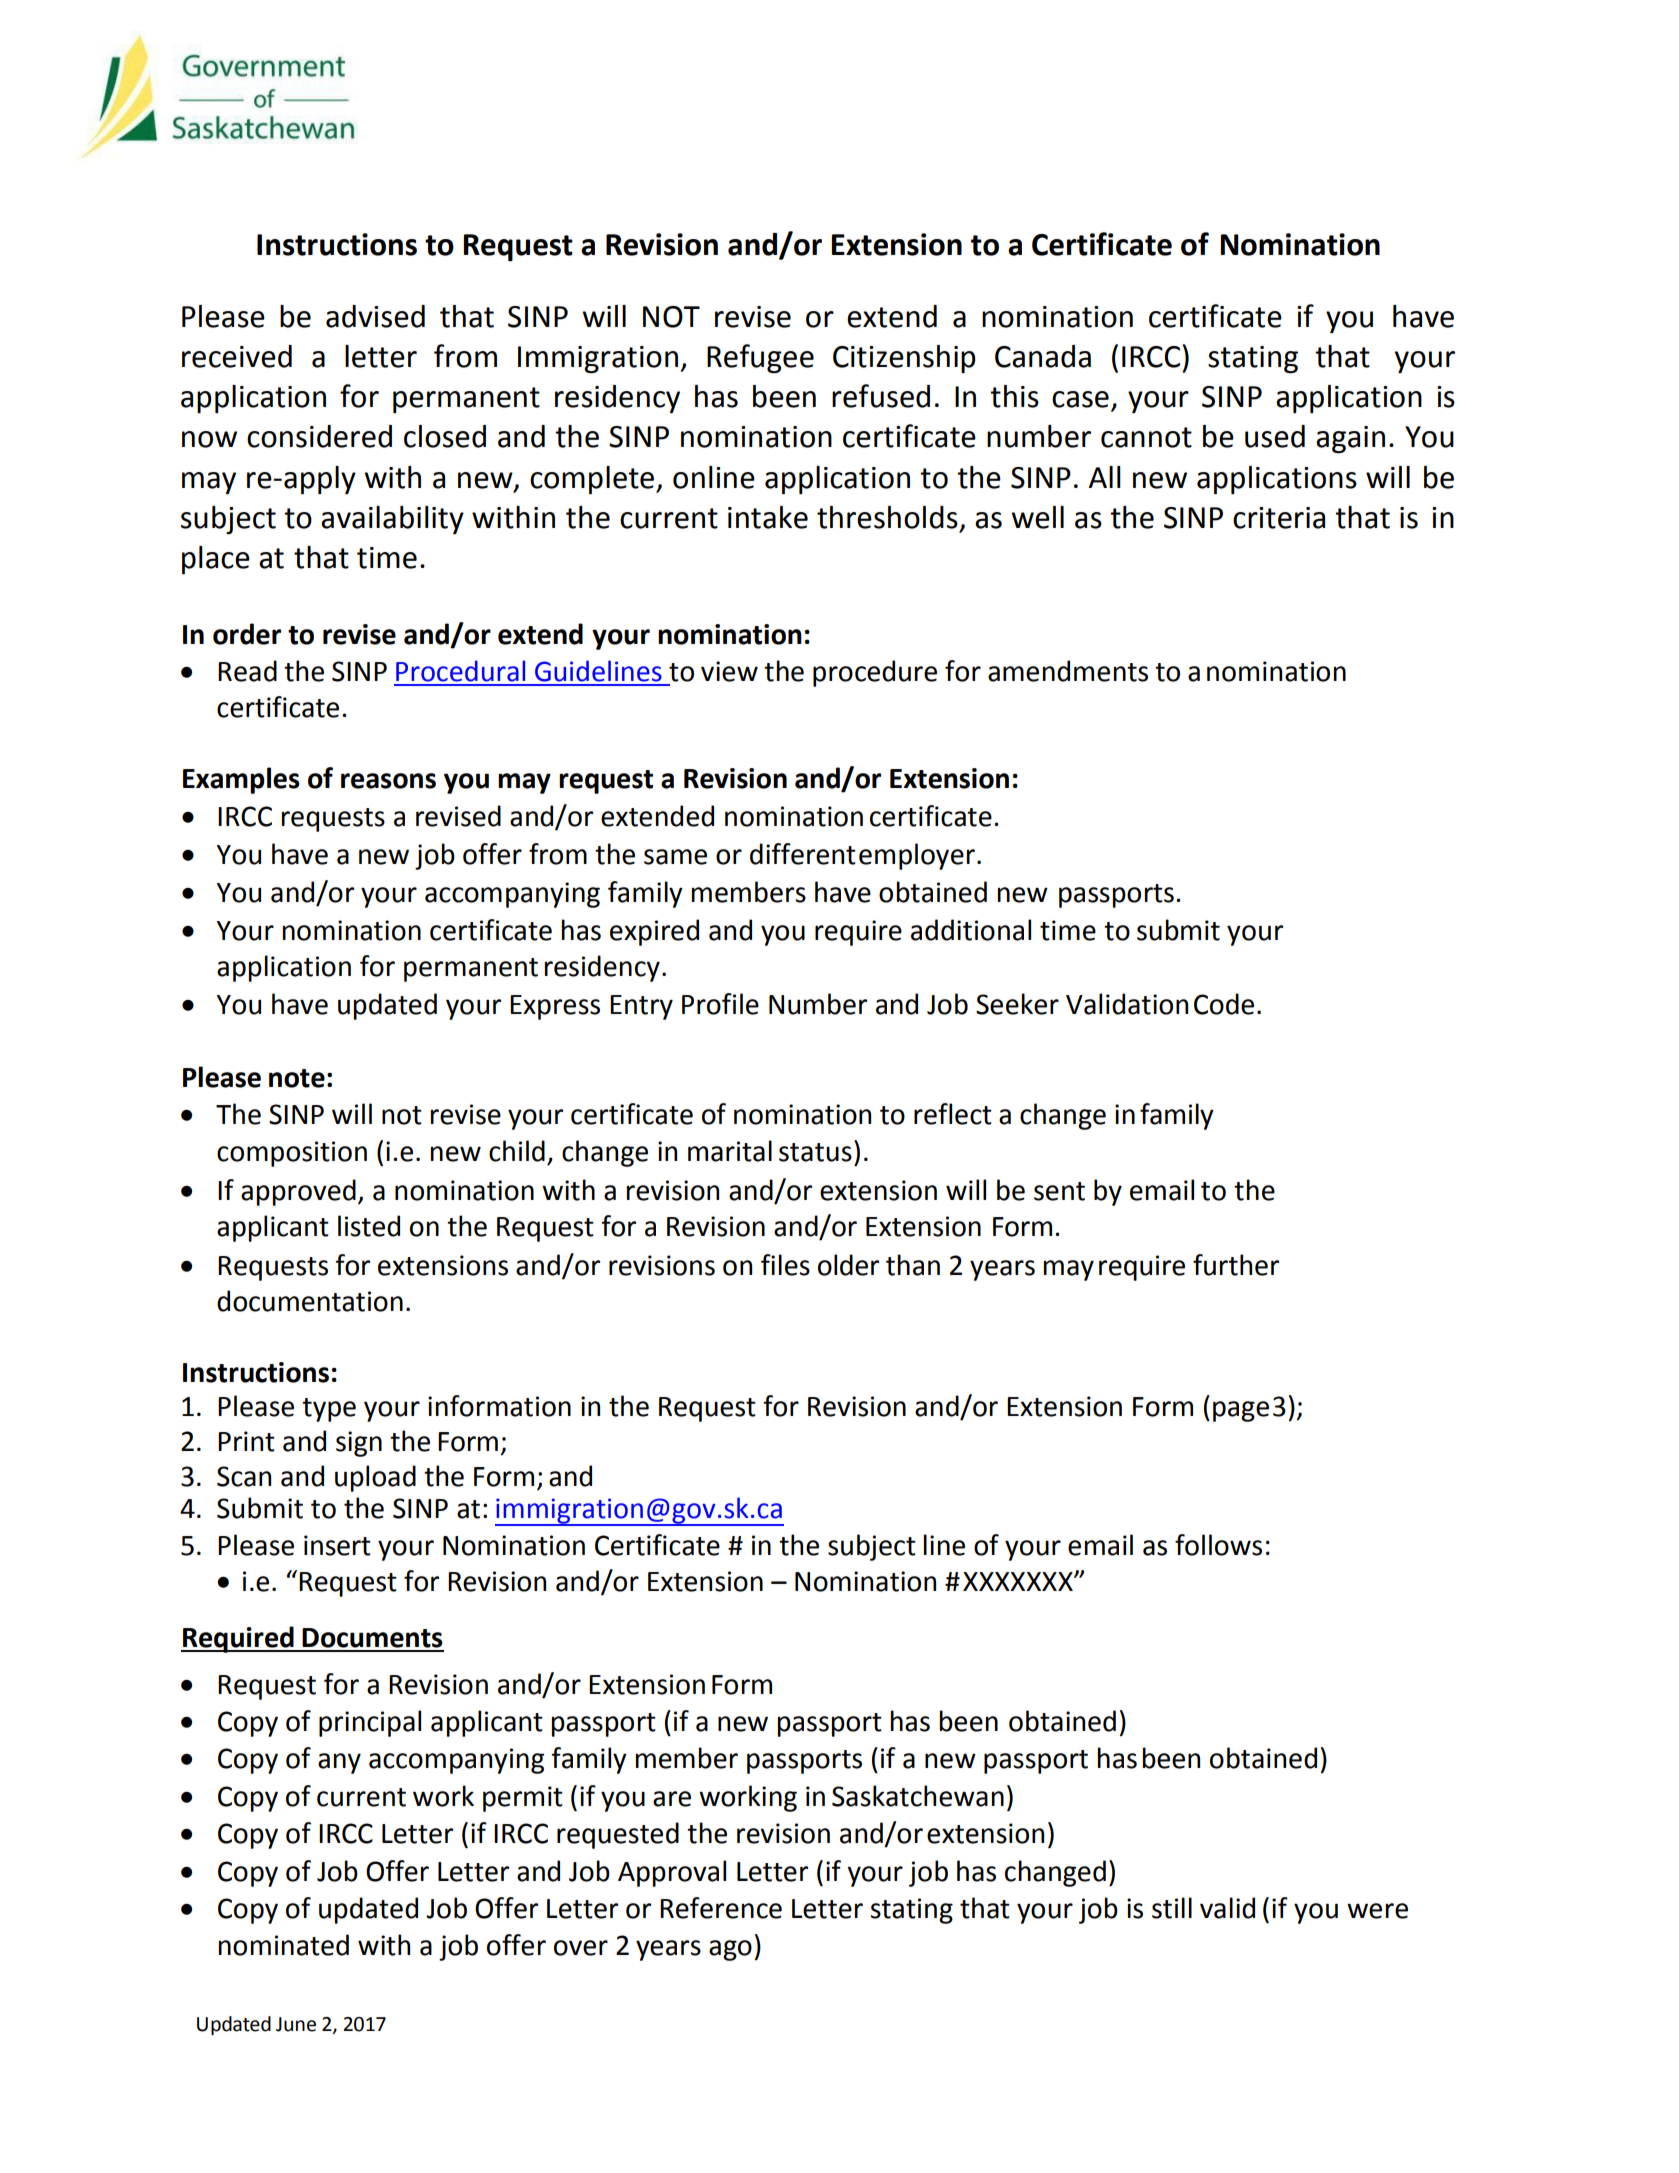 The height and width of the screenshot is (2173, 1679). What do you see at coordinates (359, 1444) in the screenshot?
I see `sign` at bounding box center [359, 1444].
